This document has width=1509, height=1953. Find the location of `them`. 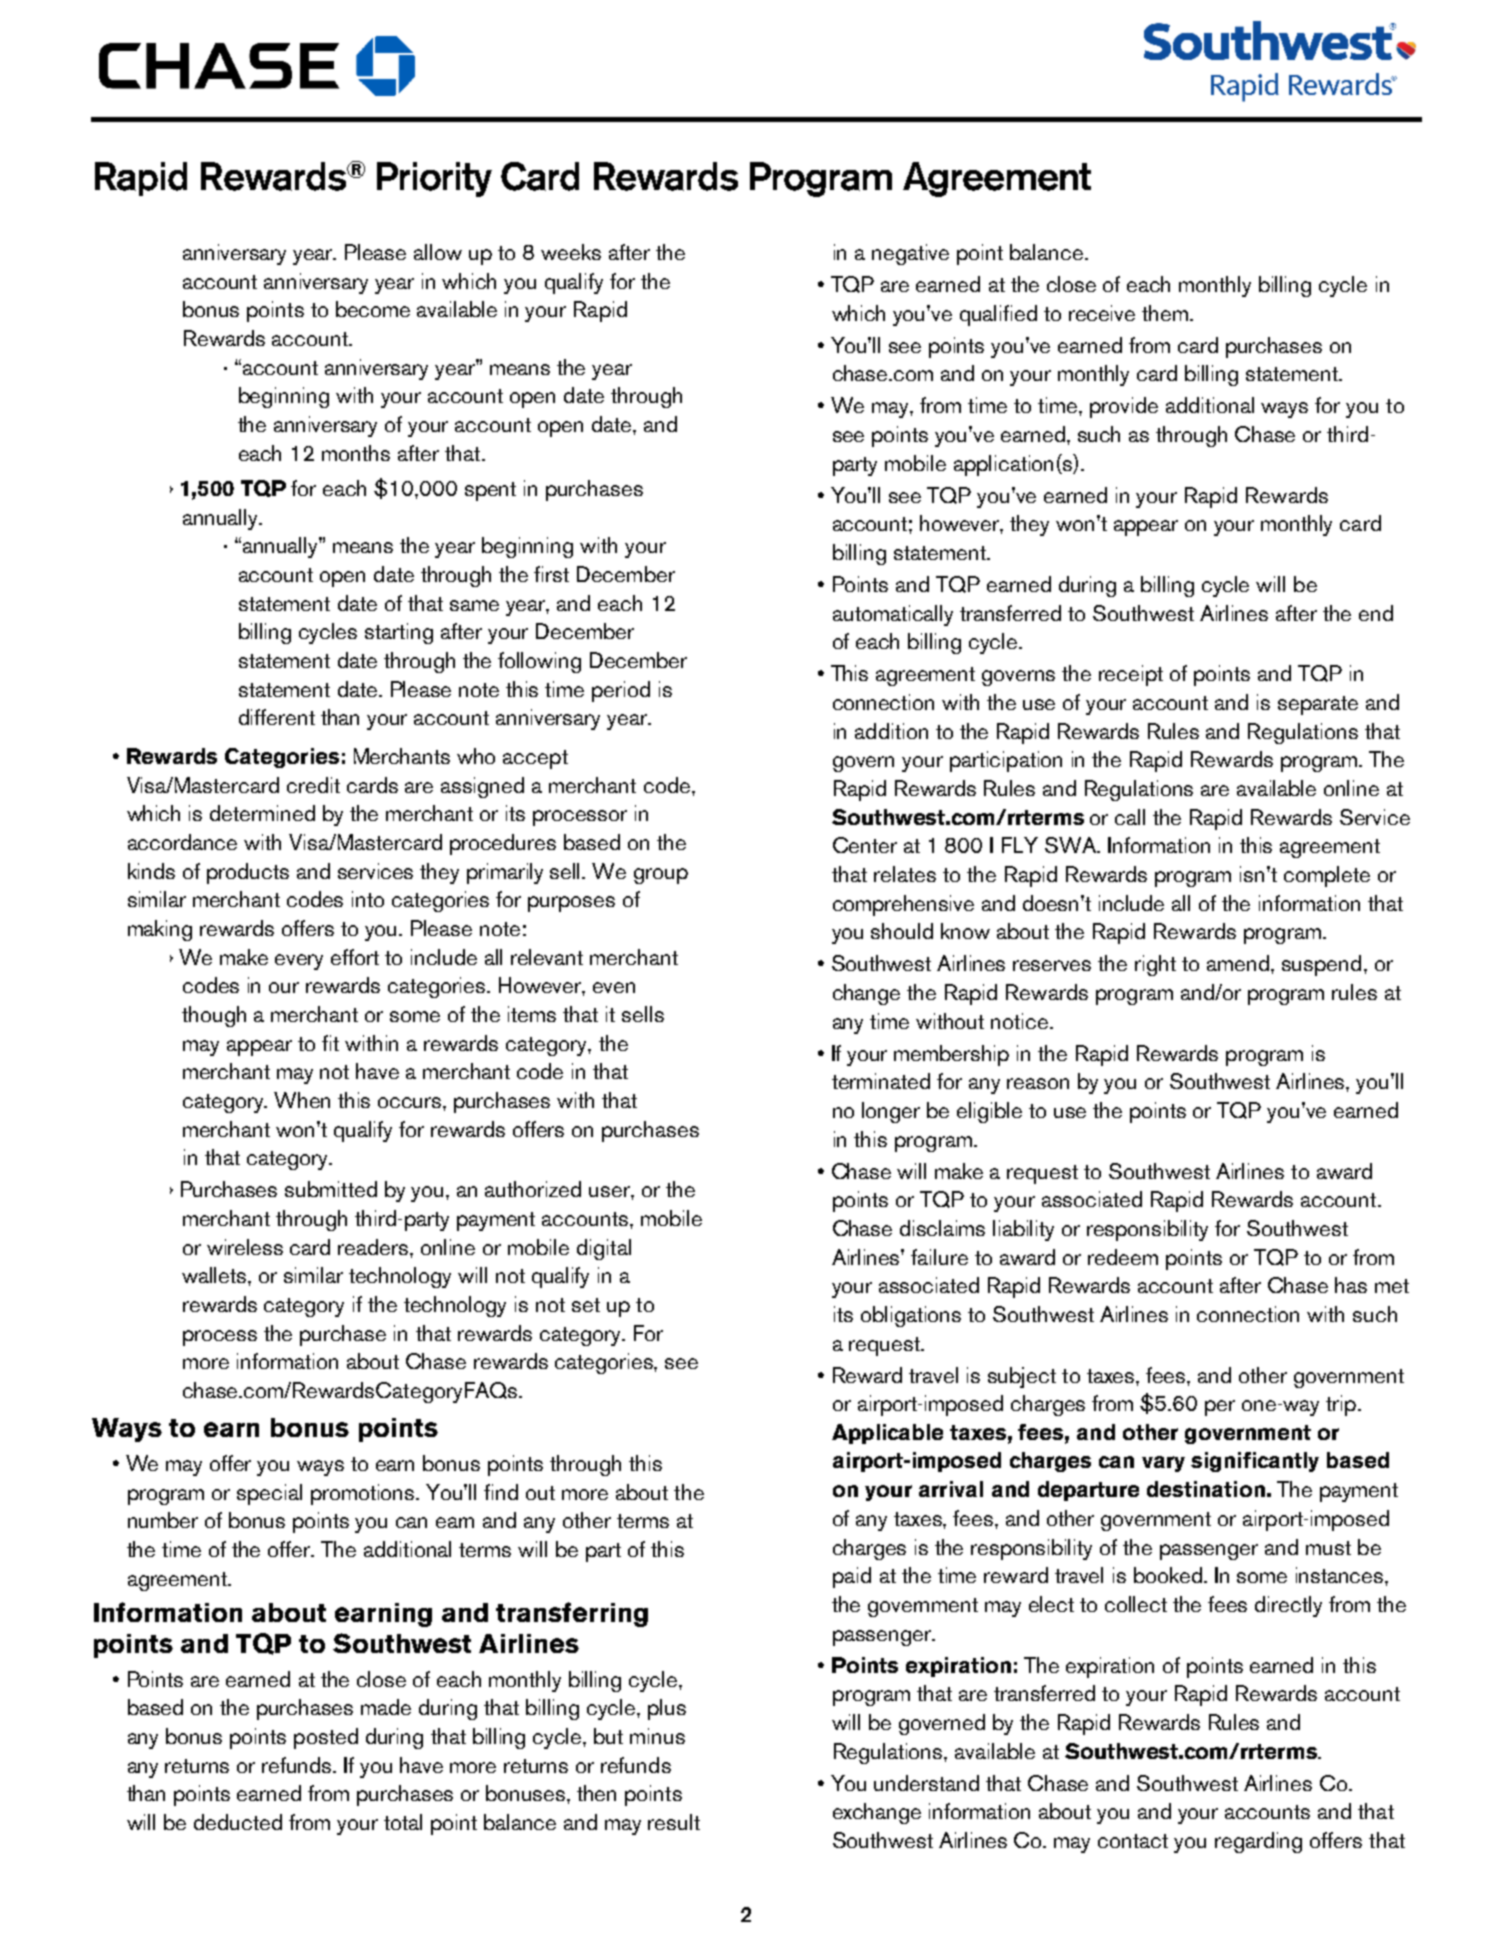

them is located at coordinates (1165, 313).
